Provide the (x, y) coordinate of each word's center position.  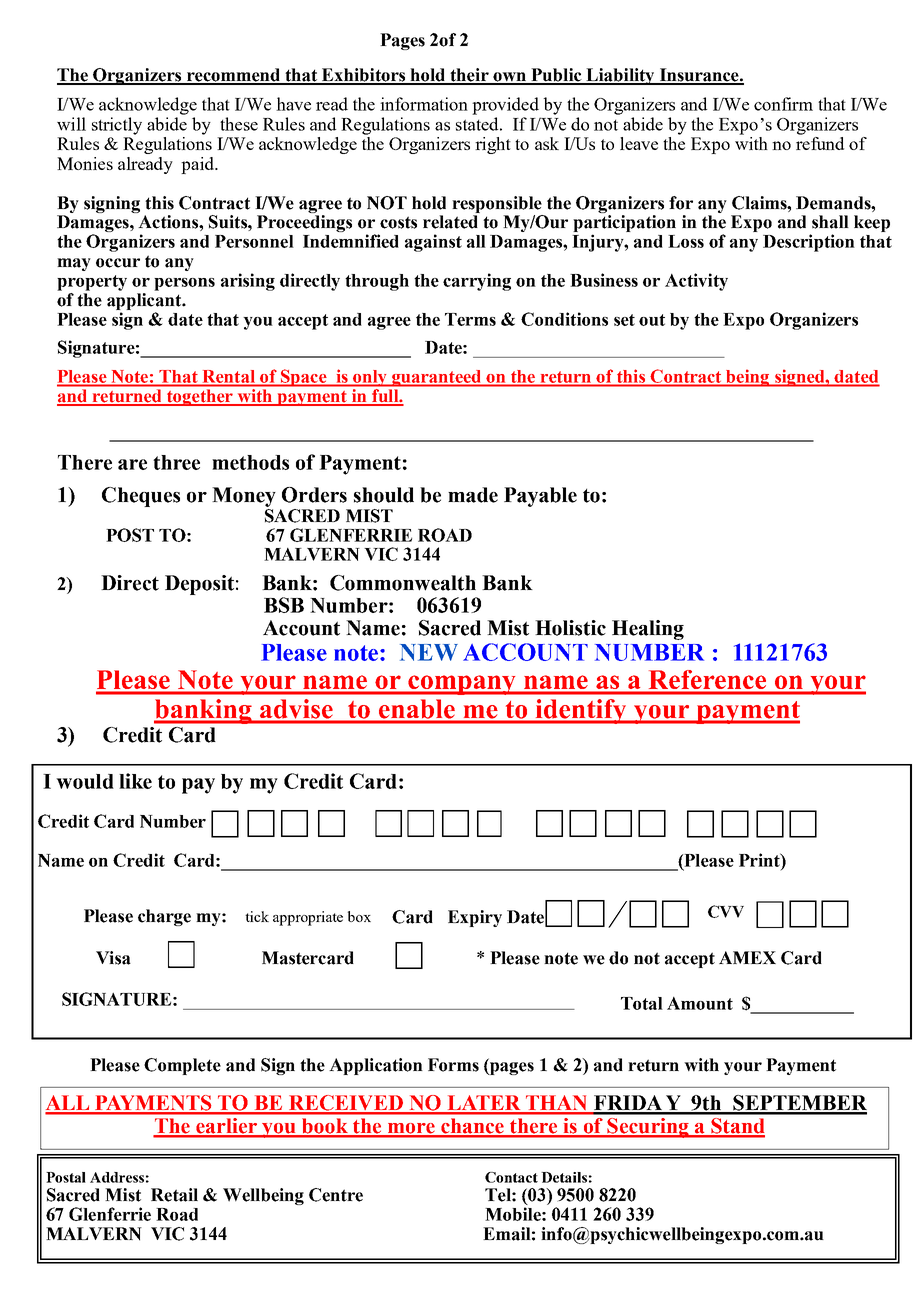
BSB (284, 605)
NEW (429, 652)
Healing (648, 630)
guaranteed (437, 378)
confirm (783, 104)
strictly (117, 126)
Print (760, 860)
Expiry (475, 918)
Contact (511, 1177)
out (652, 320)
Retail (174, 1195)
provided (505, 106)
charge (164, 917)
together (200, 398)
